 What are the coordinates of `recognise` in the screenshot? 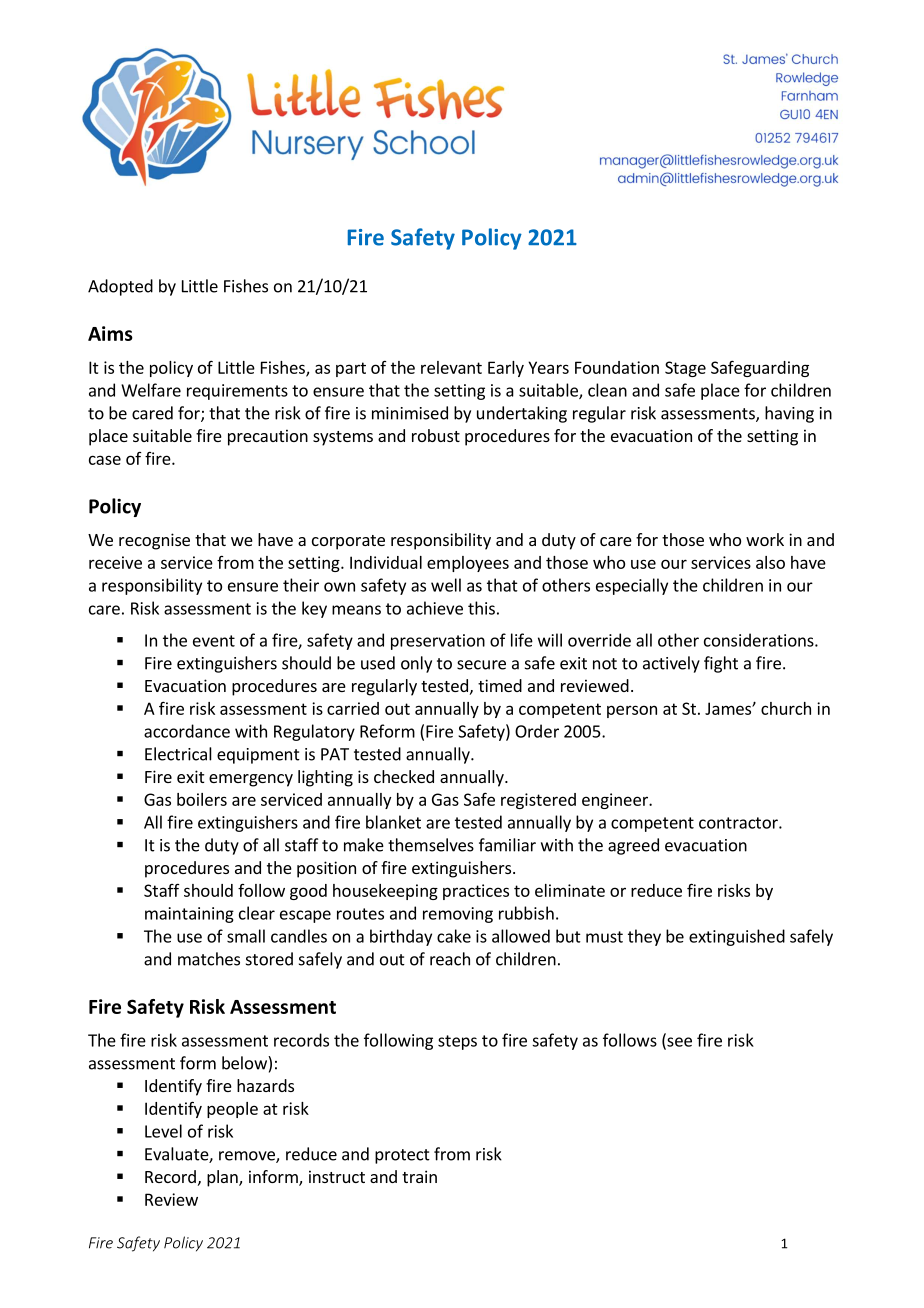 It's located at (154, 541).
